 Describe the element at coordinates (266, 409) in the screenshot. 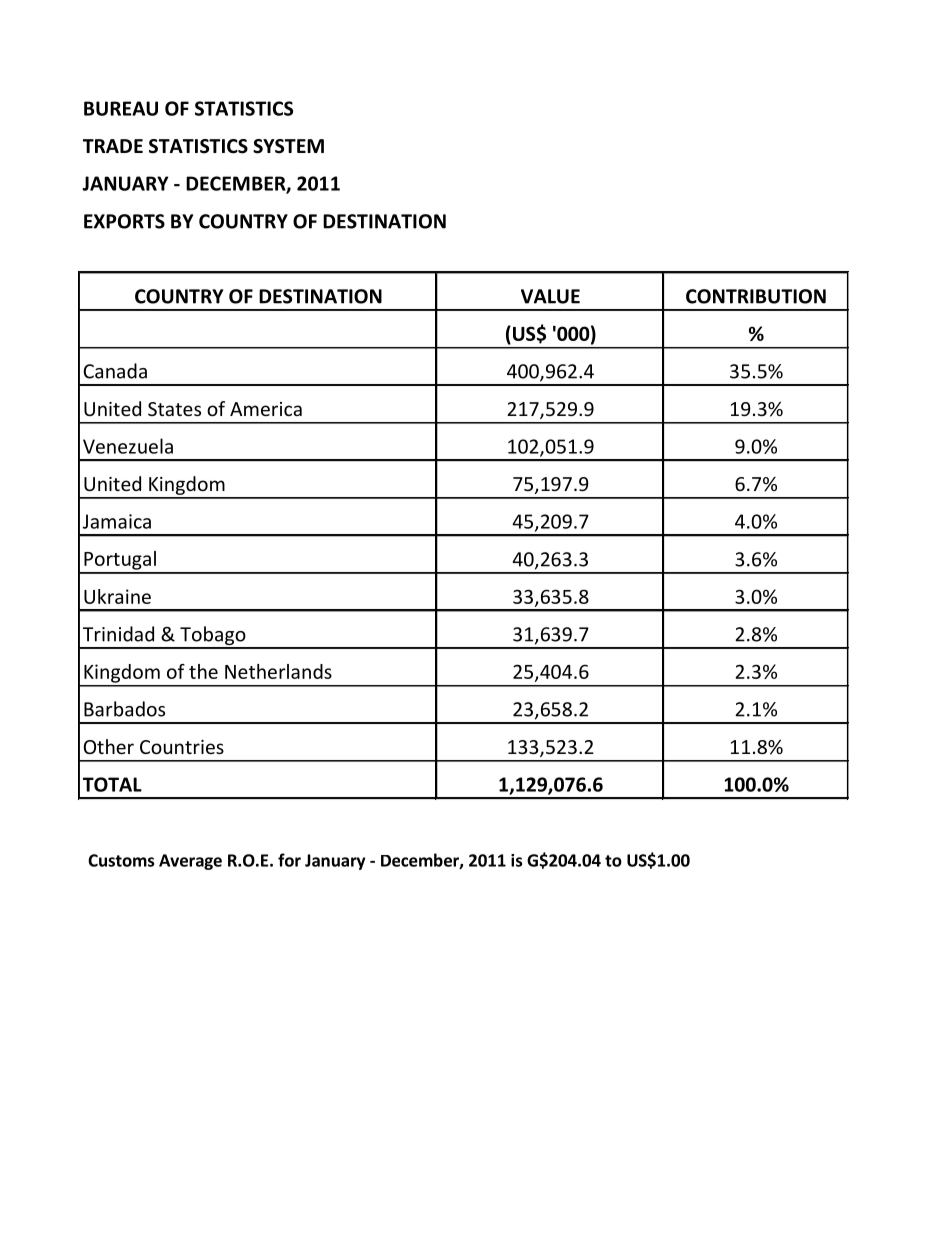

I see `America` at that location.
